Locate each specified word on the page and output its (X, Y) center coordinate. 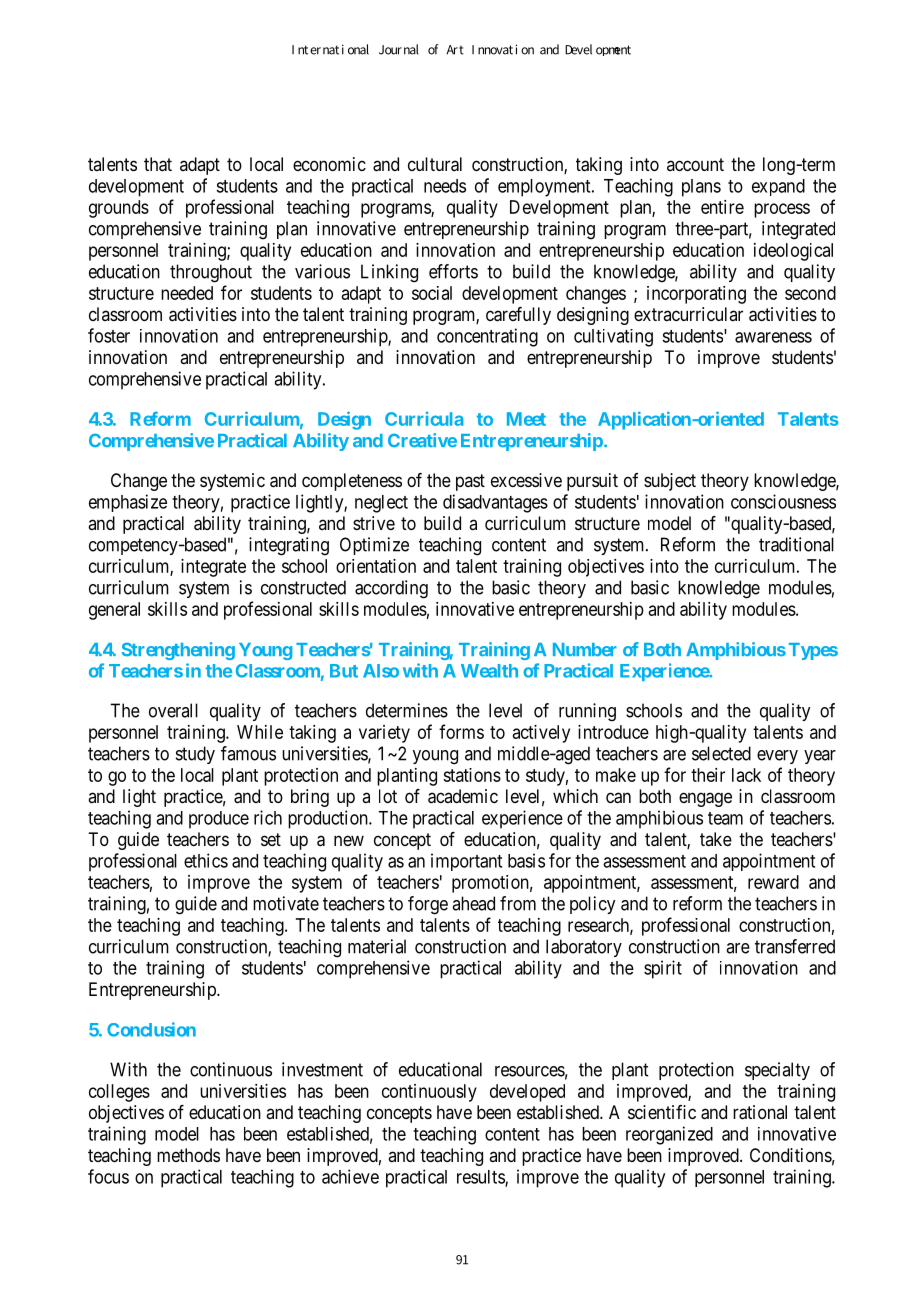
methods (188, 1155)
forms (461, 731)
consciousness (783, 501)
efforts (453, 271)
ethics (206, 860)
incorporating (696, 295)
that (158, 164)
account (695, 164)
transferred (795, 946)
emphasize (128, 503)
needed (187, 293)
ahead (473, 903)
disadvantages (495, 503)
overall (173, 710)
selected (721, 753)
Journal (399, 49)
